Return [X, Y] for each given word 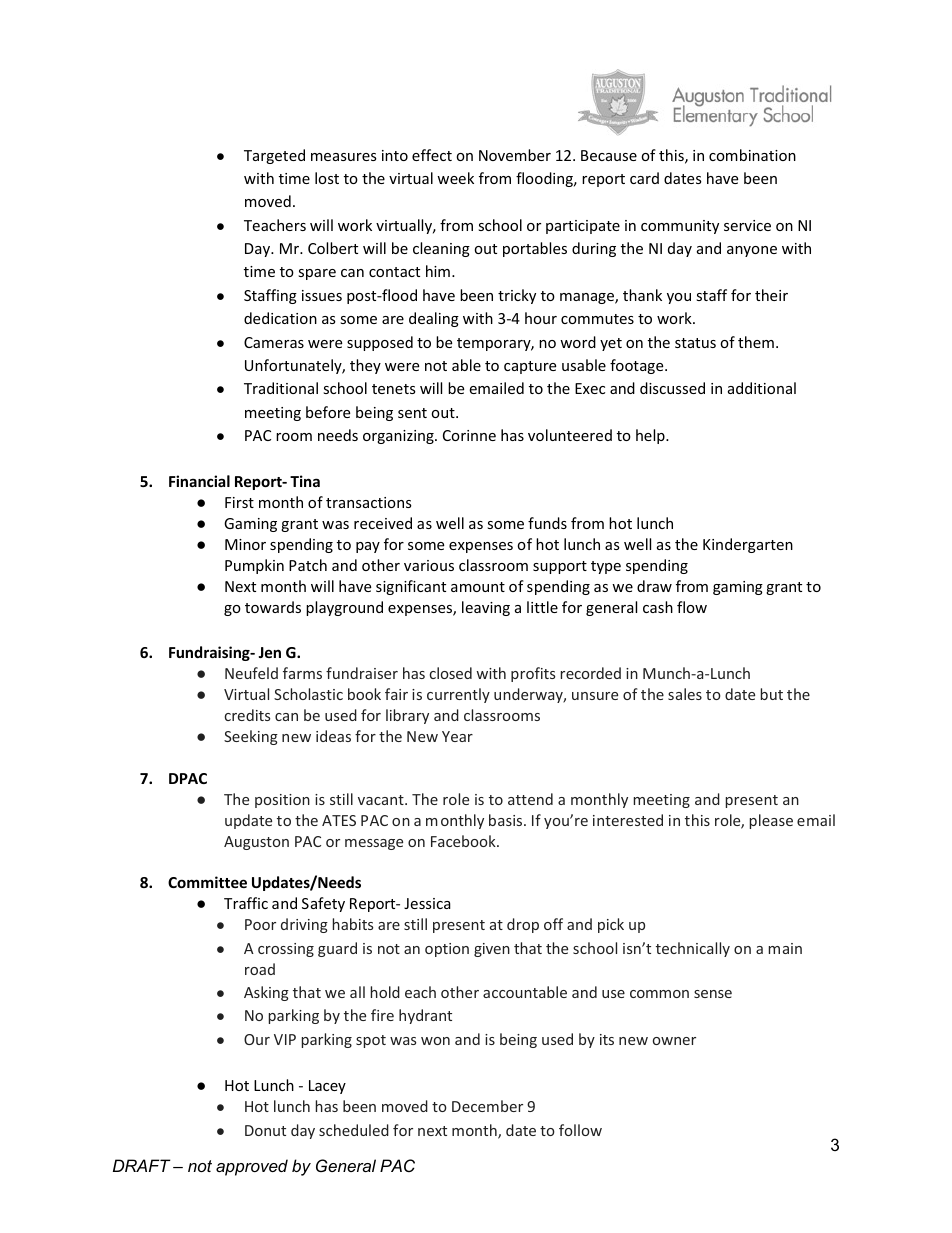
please [771, 821]
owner [674, 1041]
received [383, 523]
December [487, 1106]
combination [752, 155]
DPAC [188, 778]
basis [507, 820]
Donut [265, 1130]
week [455, 178]
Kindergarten [748, 545]
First [239, 502]
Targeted [274, 156]
